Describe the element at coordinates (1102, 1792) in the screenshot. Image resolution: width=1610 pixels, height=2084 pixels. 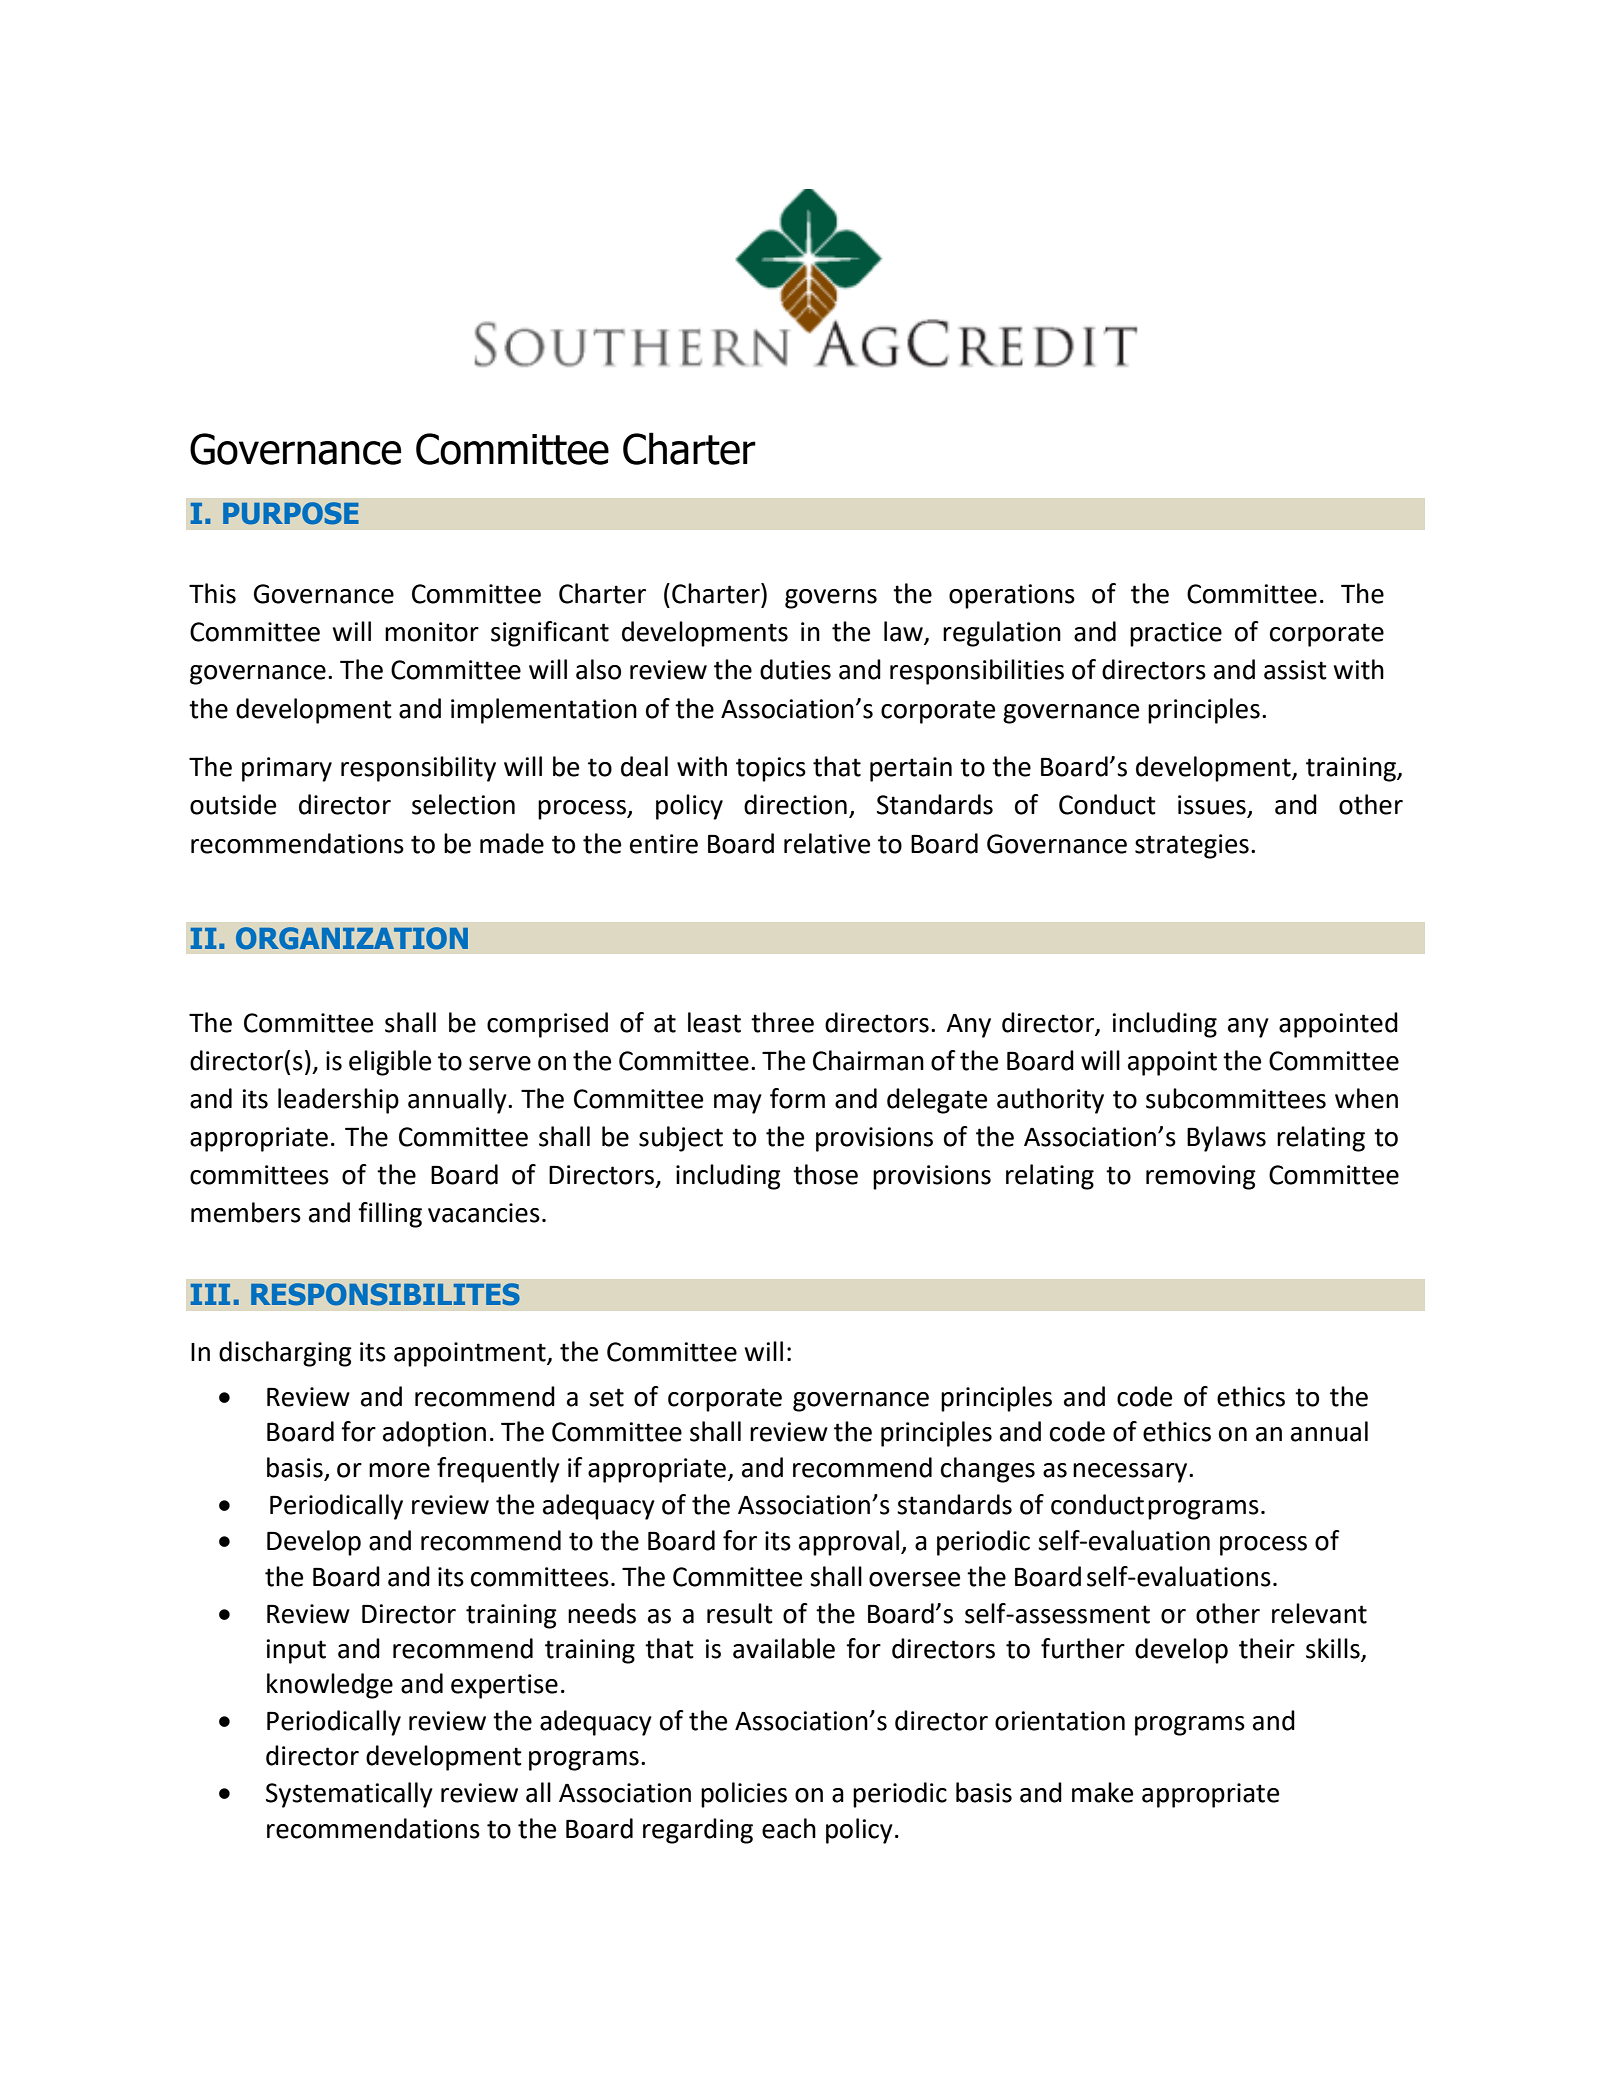
I see `make` at that location.
